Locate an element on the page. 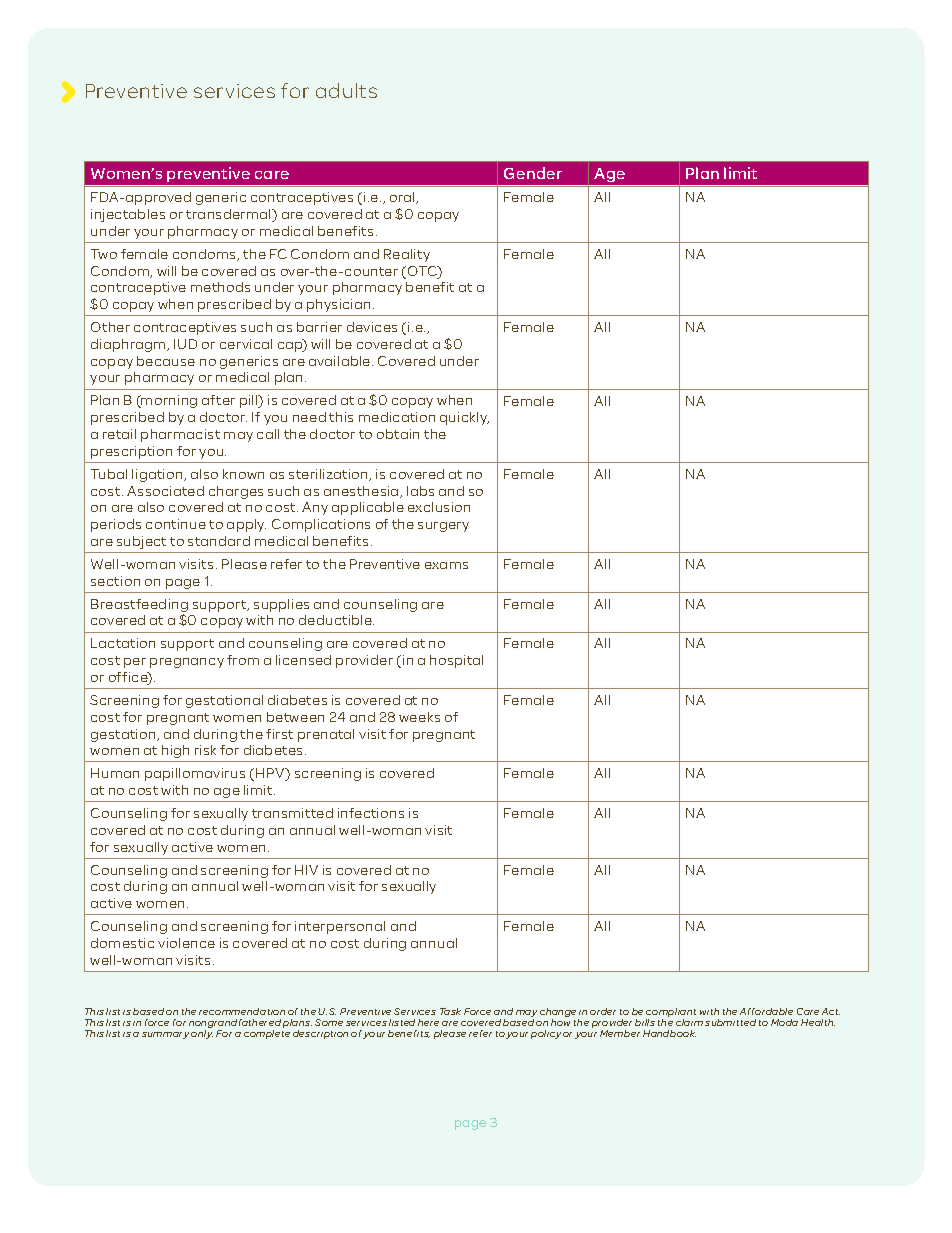  risk is located at coordinates (205, 750).
